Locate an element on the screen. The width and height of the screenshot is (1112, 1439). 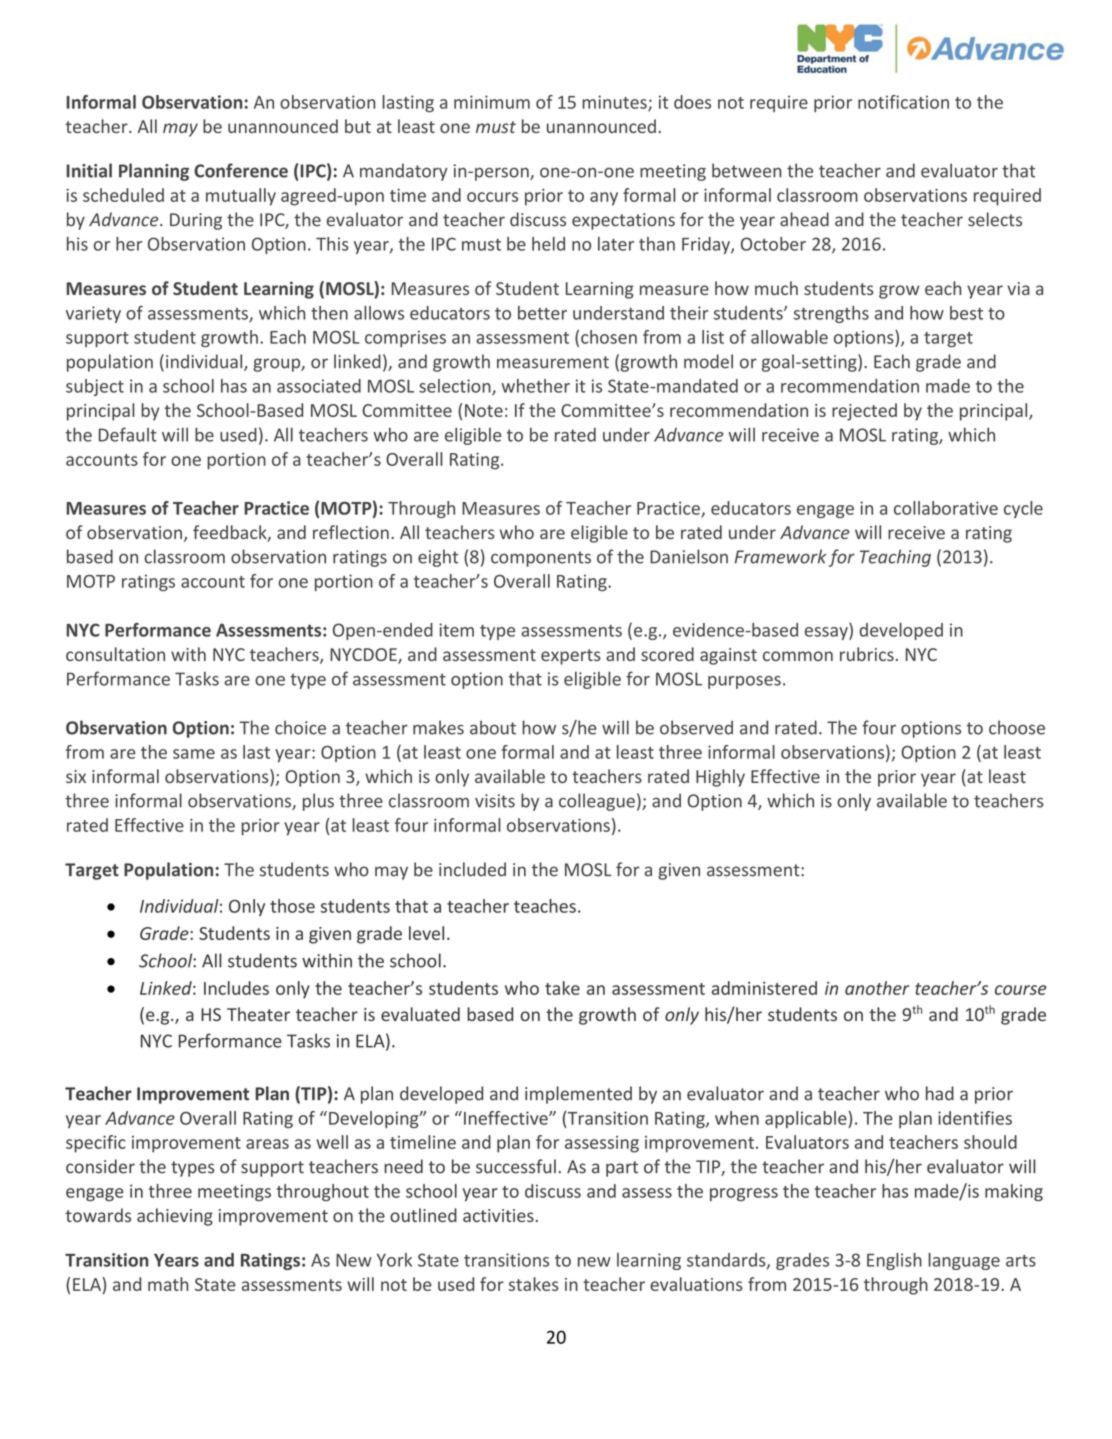
another is located at coordinates (877, 988).
